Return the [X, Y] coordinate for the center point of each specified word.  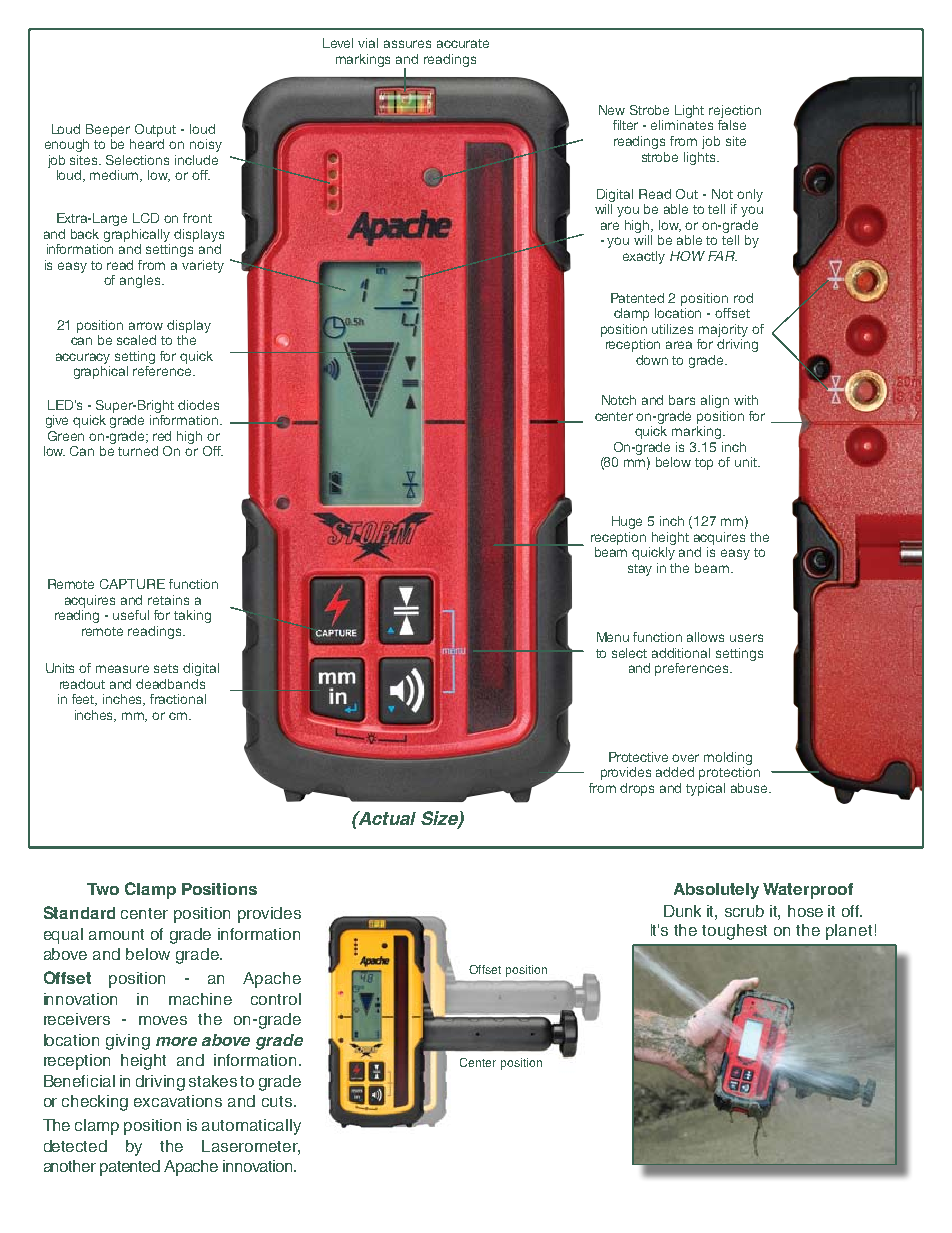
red [162, 436]
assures [407, 44]
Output [155, 130]
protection [729, 773]
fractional [178, 699]
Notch [619, 400]
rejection [735, 111]
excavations [178, 1101]
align [715, 401]
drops [637, 789]
